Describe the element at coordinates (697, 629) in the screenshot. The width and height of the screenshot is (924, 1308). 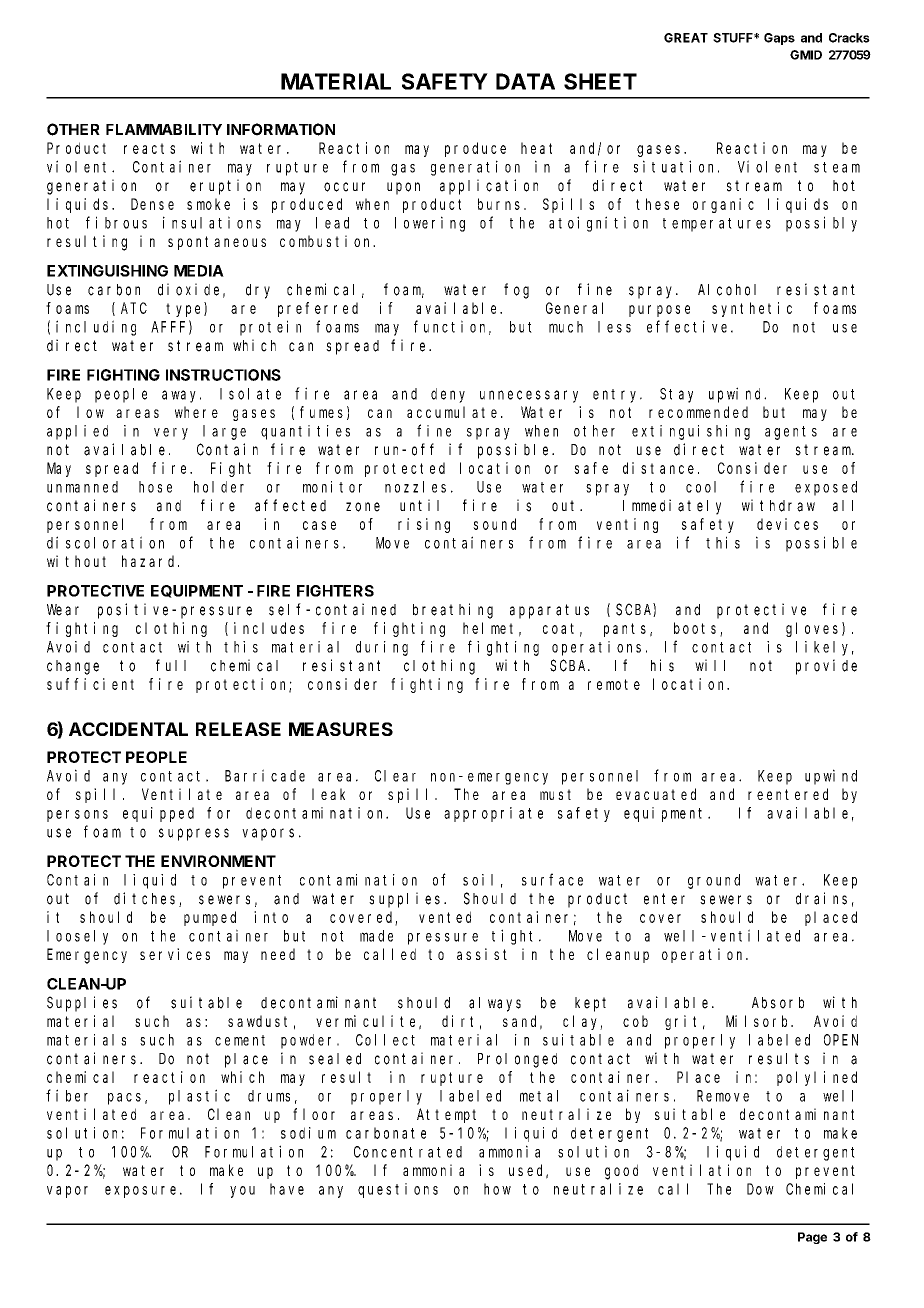
I see `boots` at that location.
